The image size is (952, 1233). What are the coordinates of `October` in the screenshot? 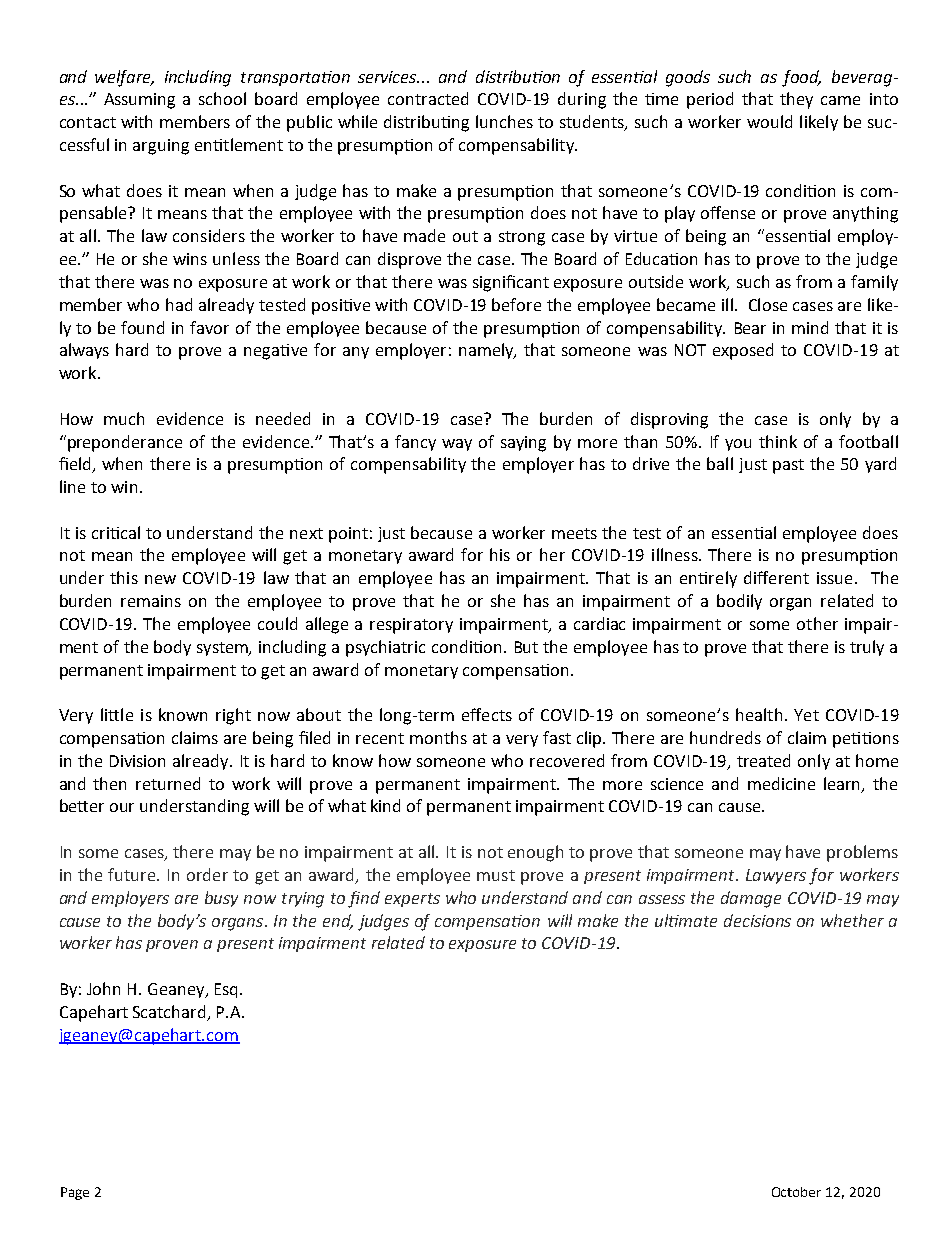 It's located at (796, 1192).
